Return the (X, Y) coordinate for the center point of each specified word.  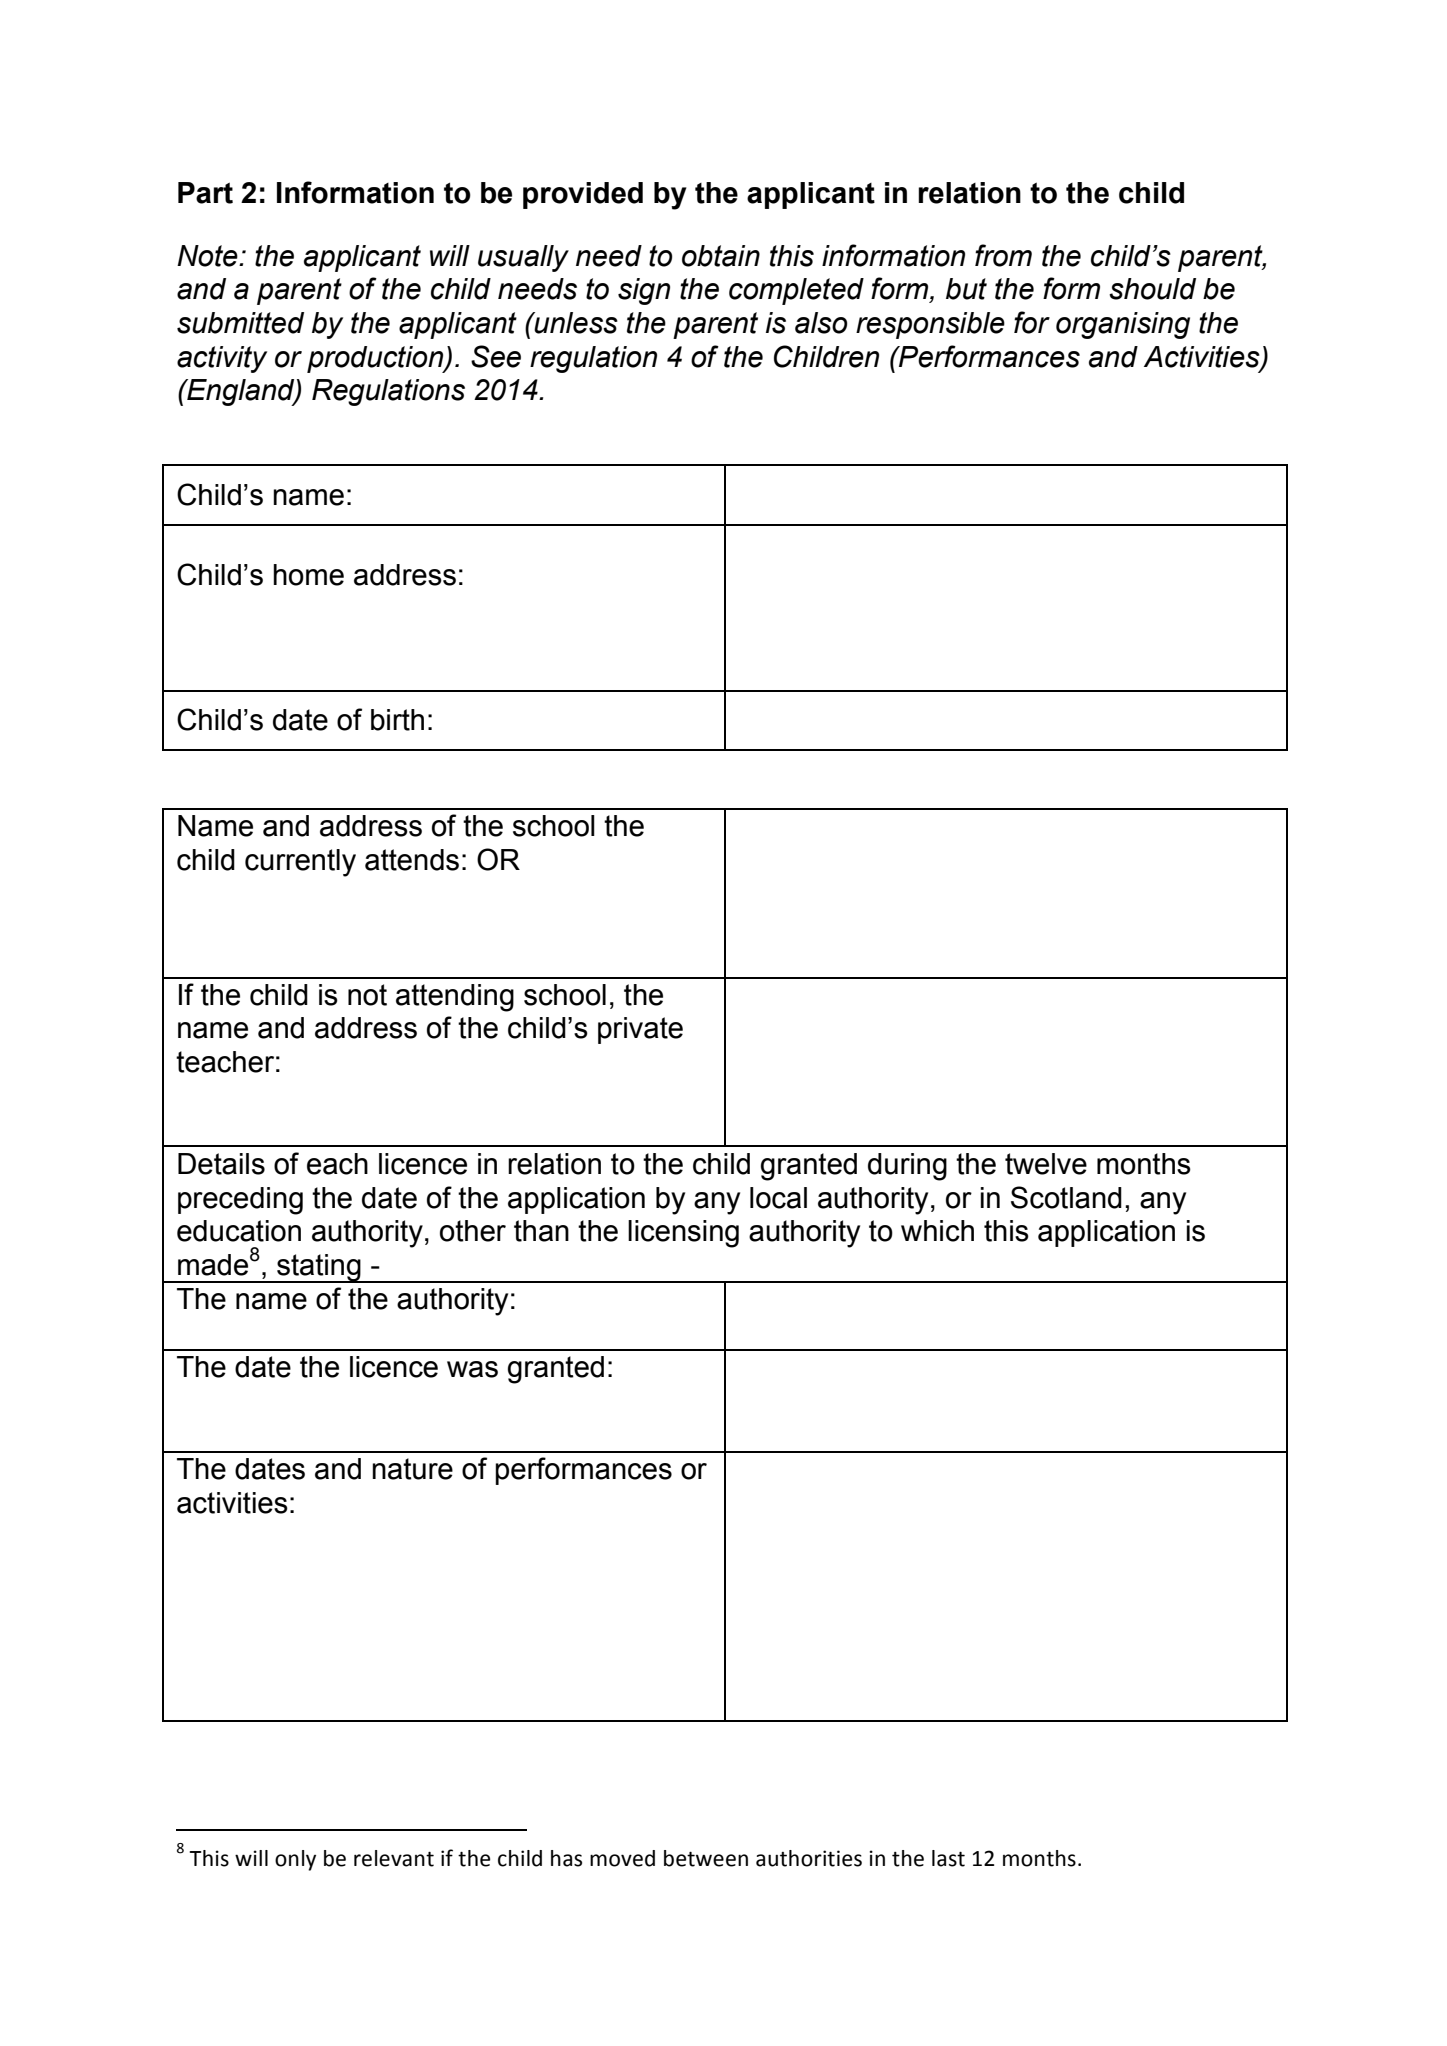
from (1003, 255)
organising (1123, 325)
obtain (721, 256)
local (778, 1198)
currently (300, 863)
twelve (1046, 1164)
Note (208, 256)
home (308, 575)
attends (412, 860)
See (496, 356)
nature (412, 1469)
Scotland (1066, 1197)
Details (221, 1164)
